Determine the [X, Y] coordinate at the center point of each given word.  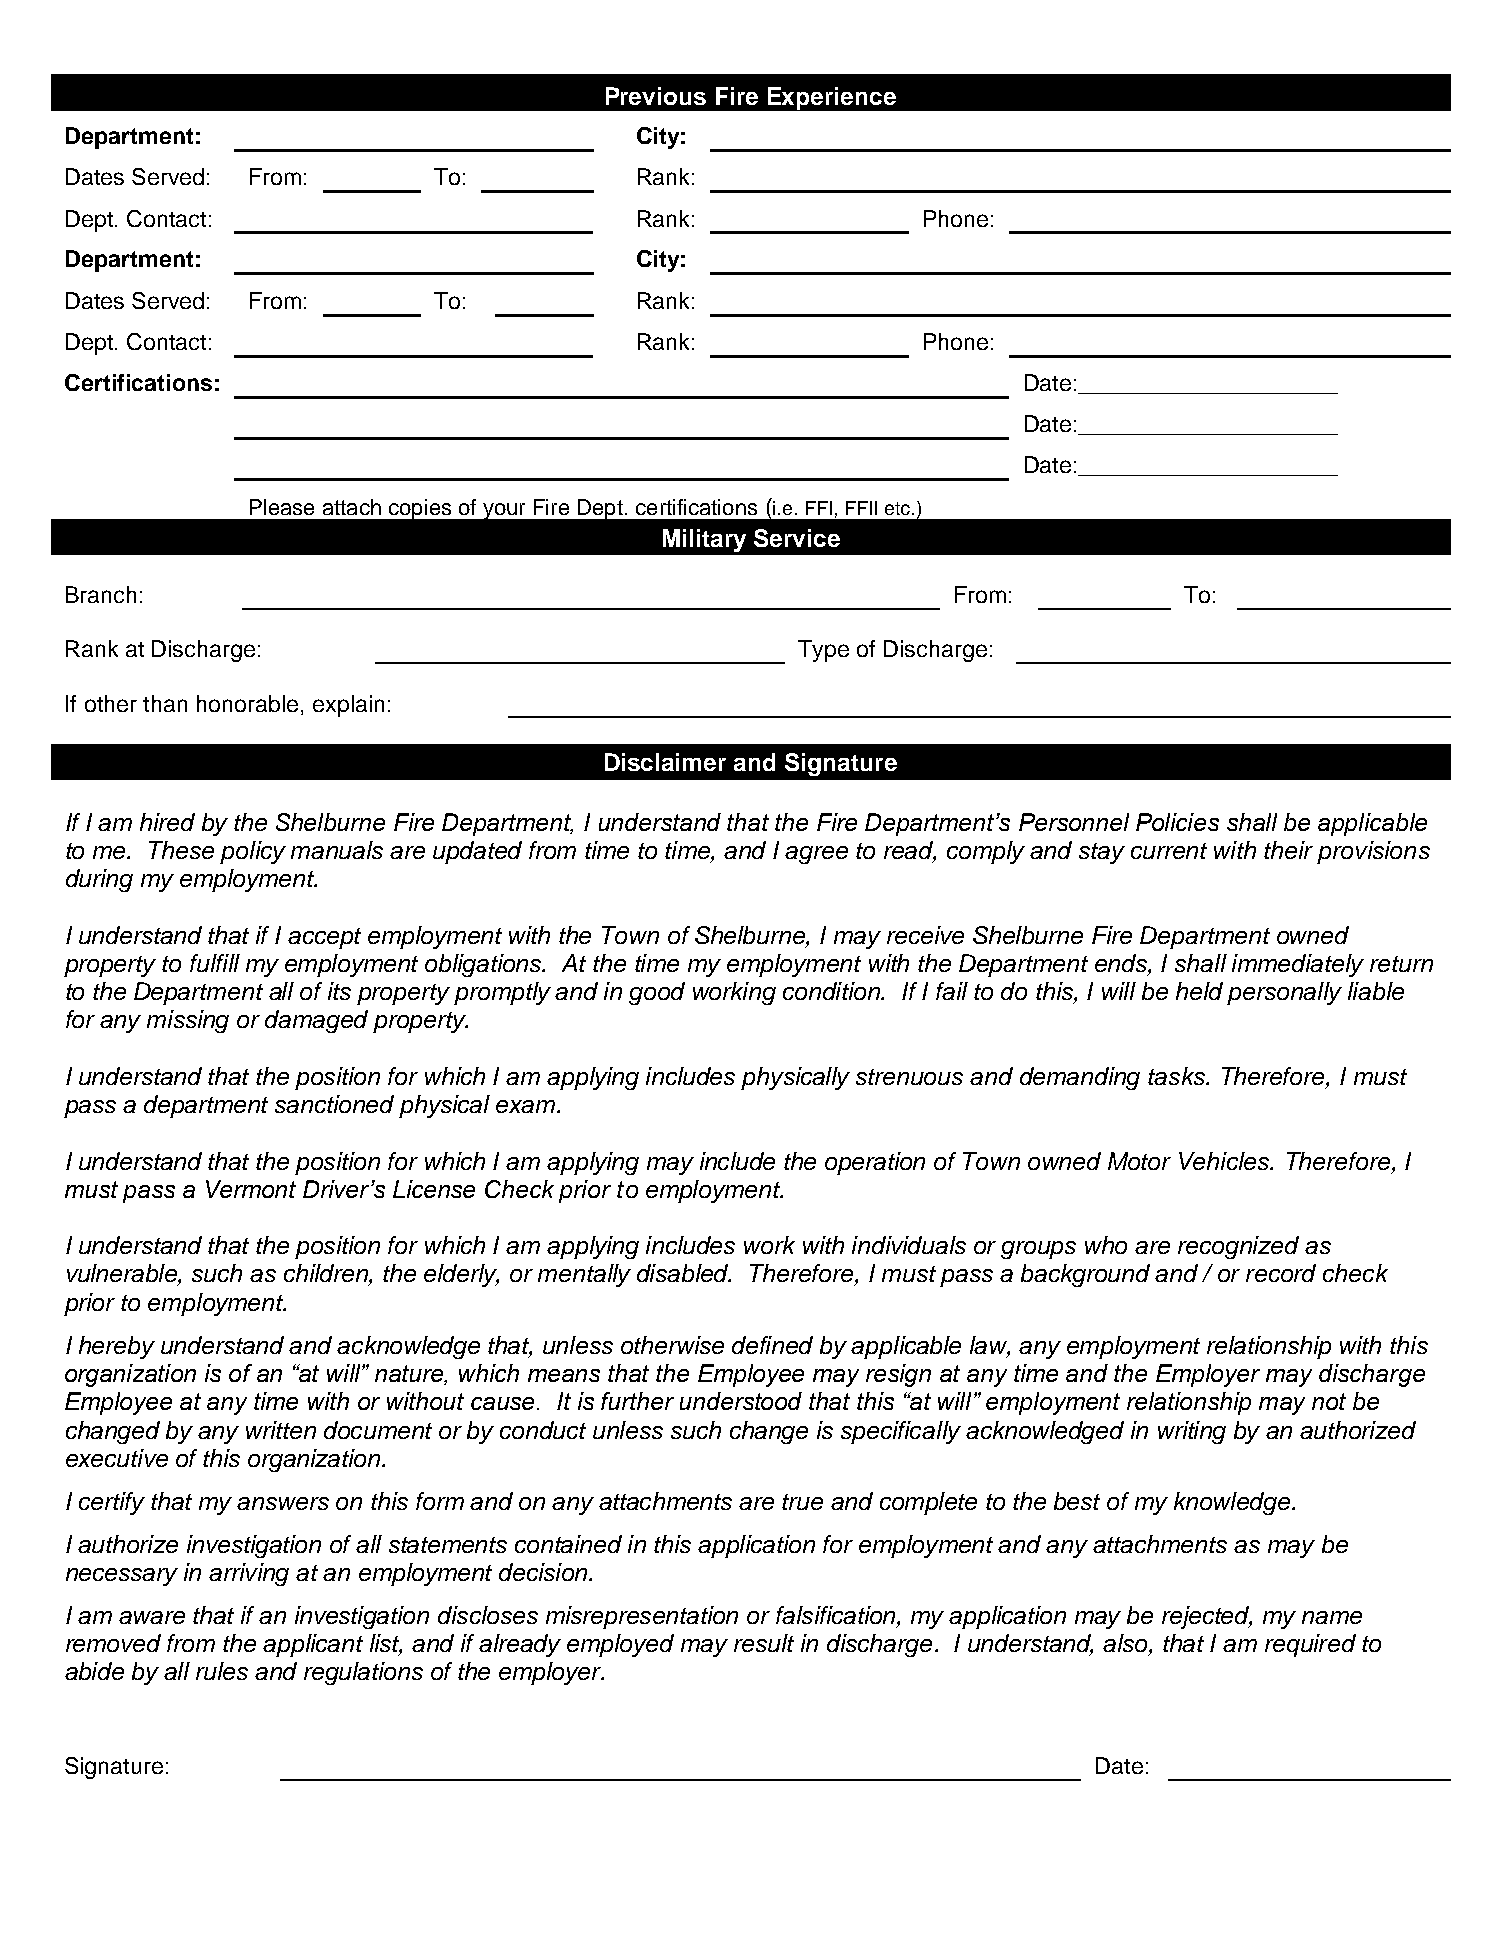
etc [899, 508]
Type [823, 651]
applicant [313, 1645]
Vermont [251, 1189]
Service [797, 538]
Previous [656, 96]
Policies [1177, 822]
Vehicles [1225, 1161]
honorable [247, 703]
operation [875, 1163]
